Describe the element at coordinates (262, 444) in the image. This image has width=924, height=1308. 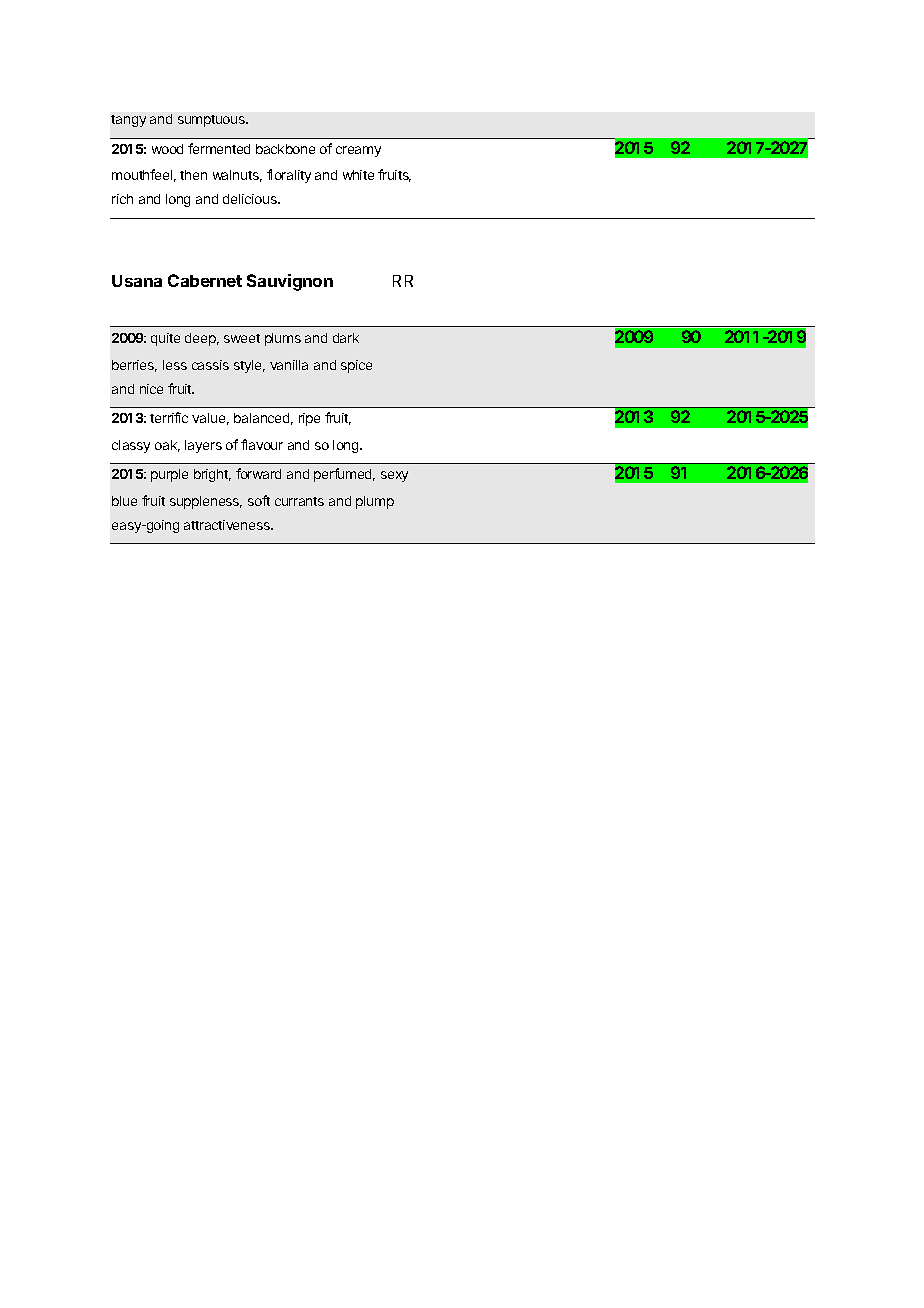
I see `flavour` at that location.
